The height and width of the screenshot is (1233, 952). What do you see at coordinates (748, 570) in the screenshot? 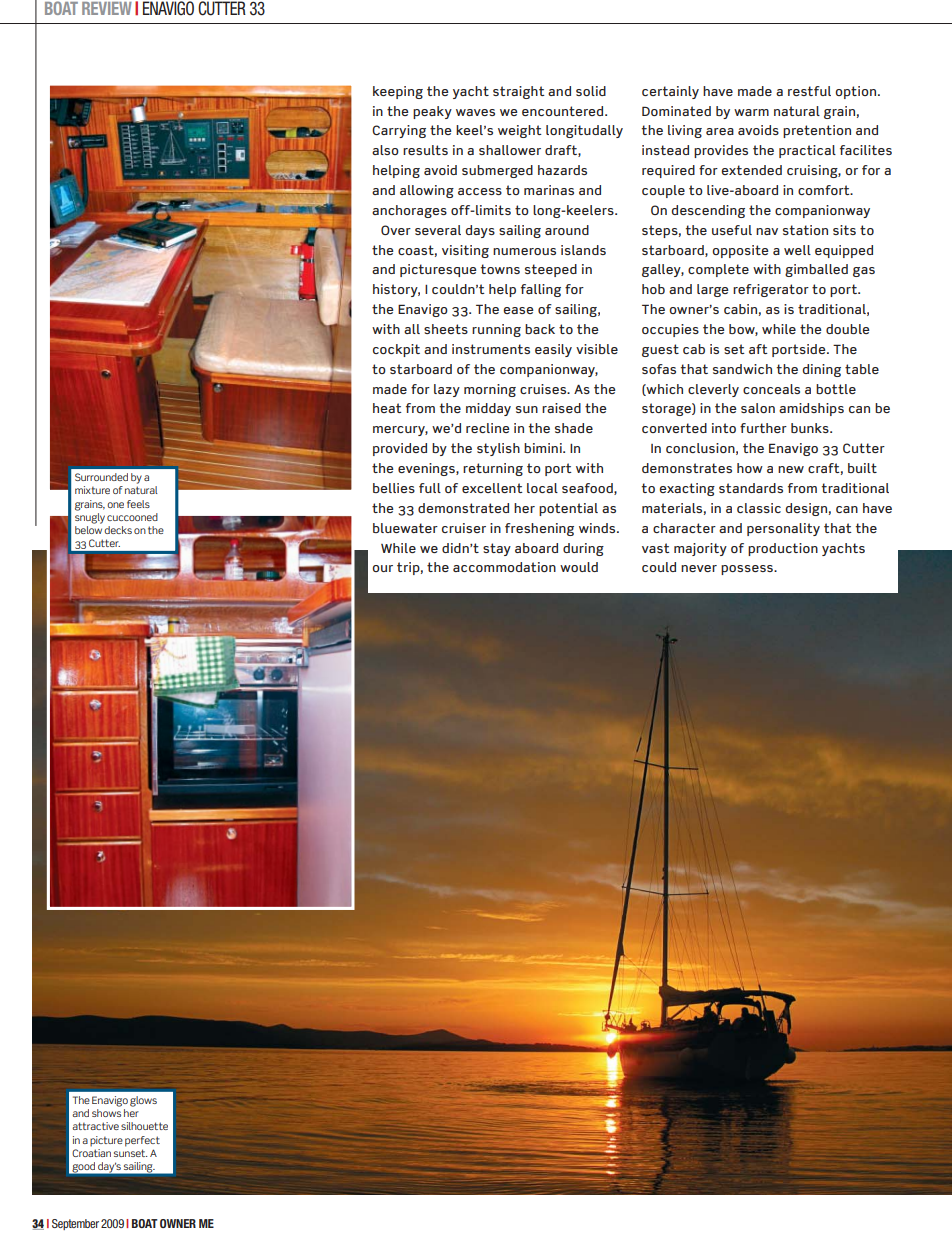
I see `possess` at bounding box center [748, 570].
